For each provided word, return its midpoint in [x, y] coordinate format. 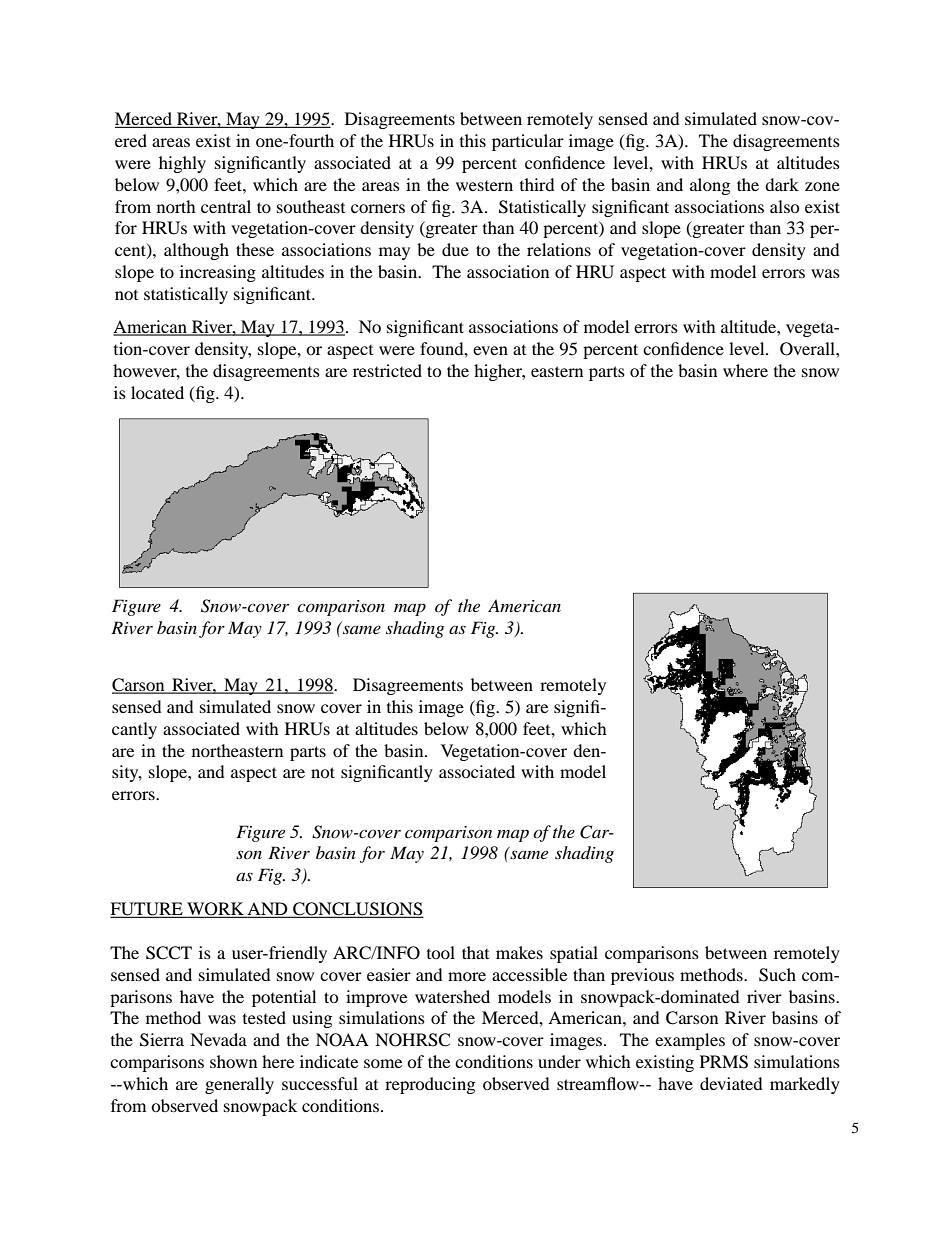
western [484, 186]
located [157, 392]
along [710, 186]
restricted [387, 370]
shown [233, 1061]
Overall [808, 349]
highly [182, 164]
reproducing [430, 1085]
